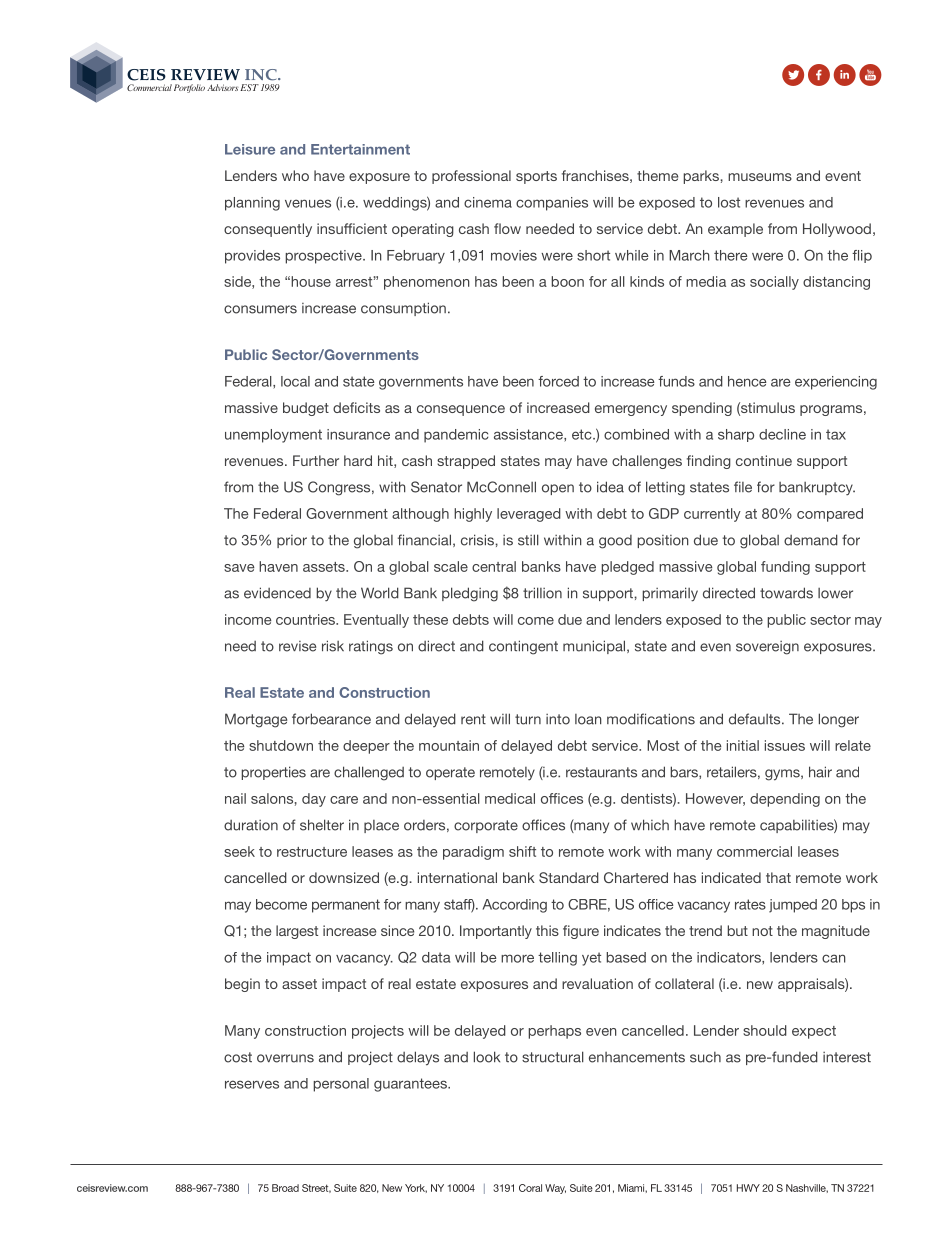  Describe the element at coordinates (785, 800) in the document. I see `depending` at that location.
